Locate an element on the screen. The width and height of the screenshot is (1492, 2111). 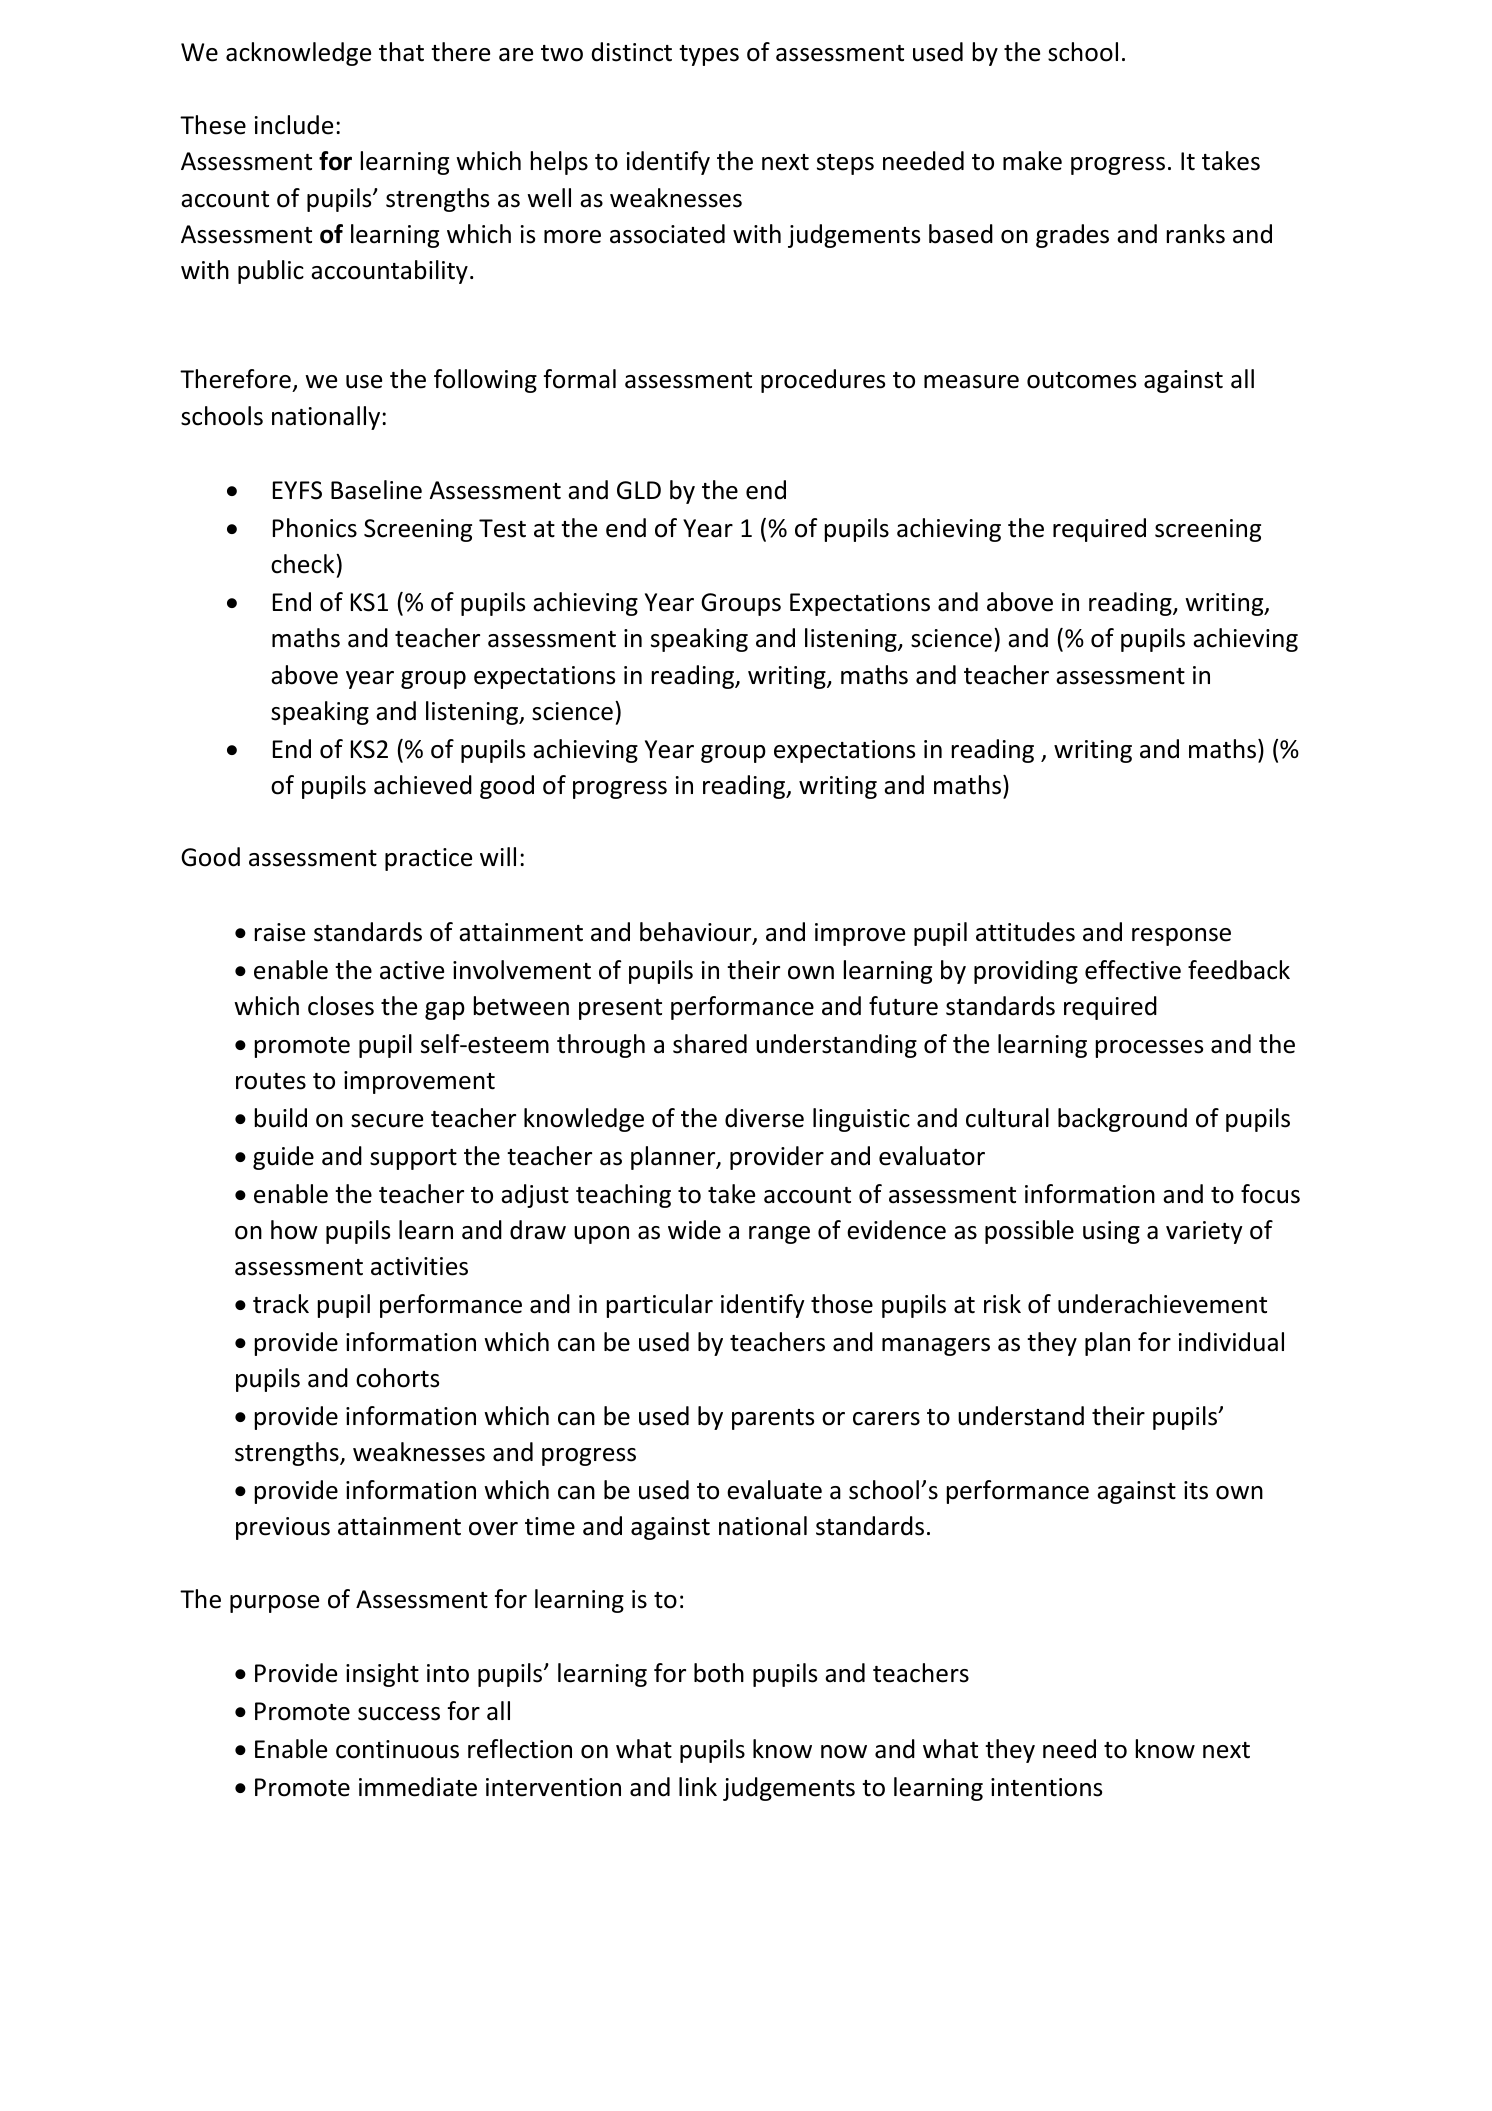
link is located at coordinates (698, 1786).
